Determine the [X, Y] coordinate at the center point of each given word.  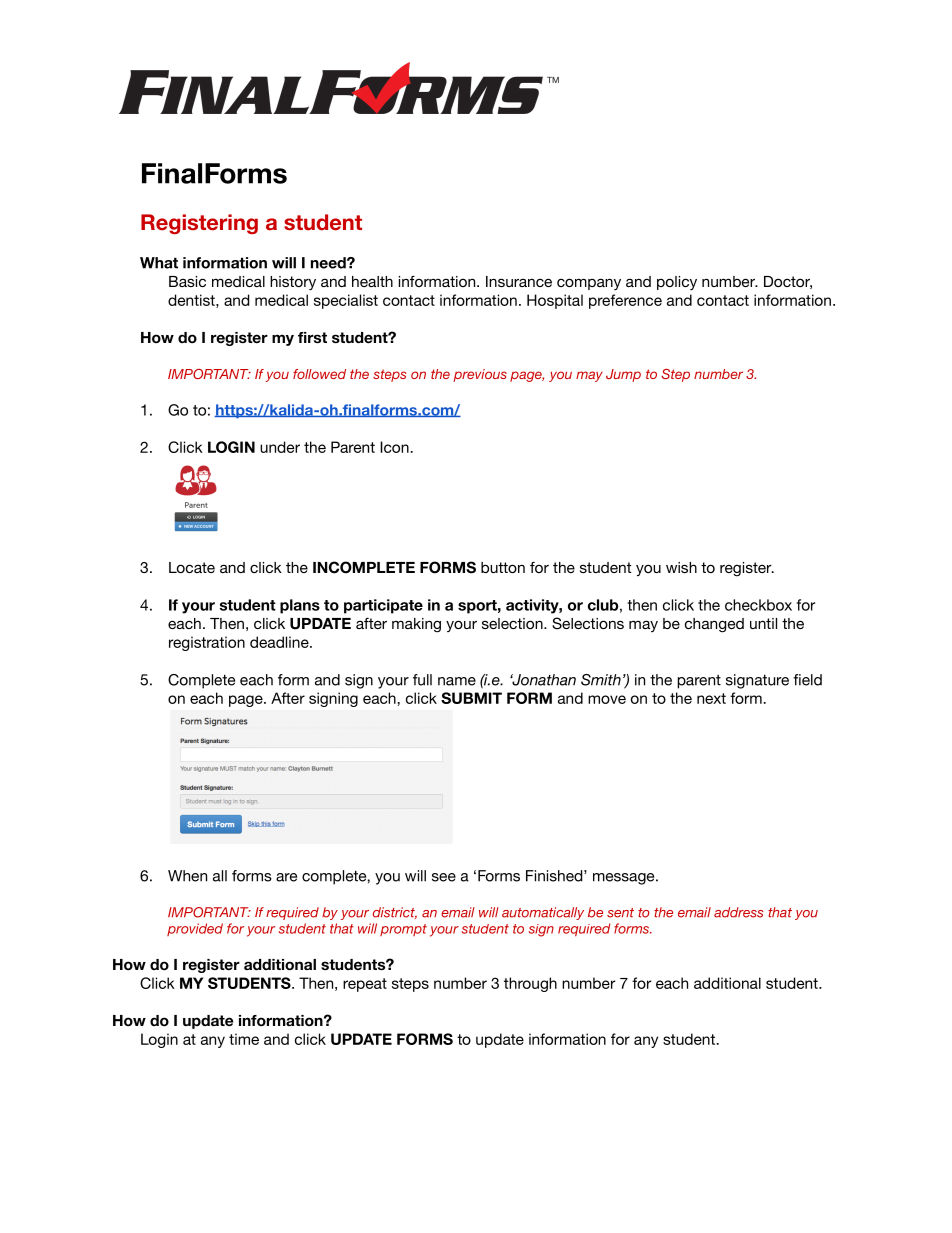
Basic [187, 281]
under [280, 447]
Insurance [519, 281]
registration [207, 643]
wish [681, 567]
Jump [623, 375]
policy [677, 283]
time [244, 1039]
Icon [395, 447]
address [739, 912]
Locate [192, 567]
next [711, 698]
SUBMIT [471, 698]
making [416, 625]
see [444, 877]
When [187, 876]
